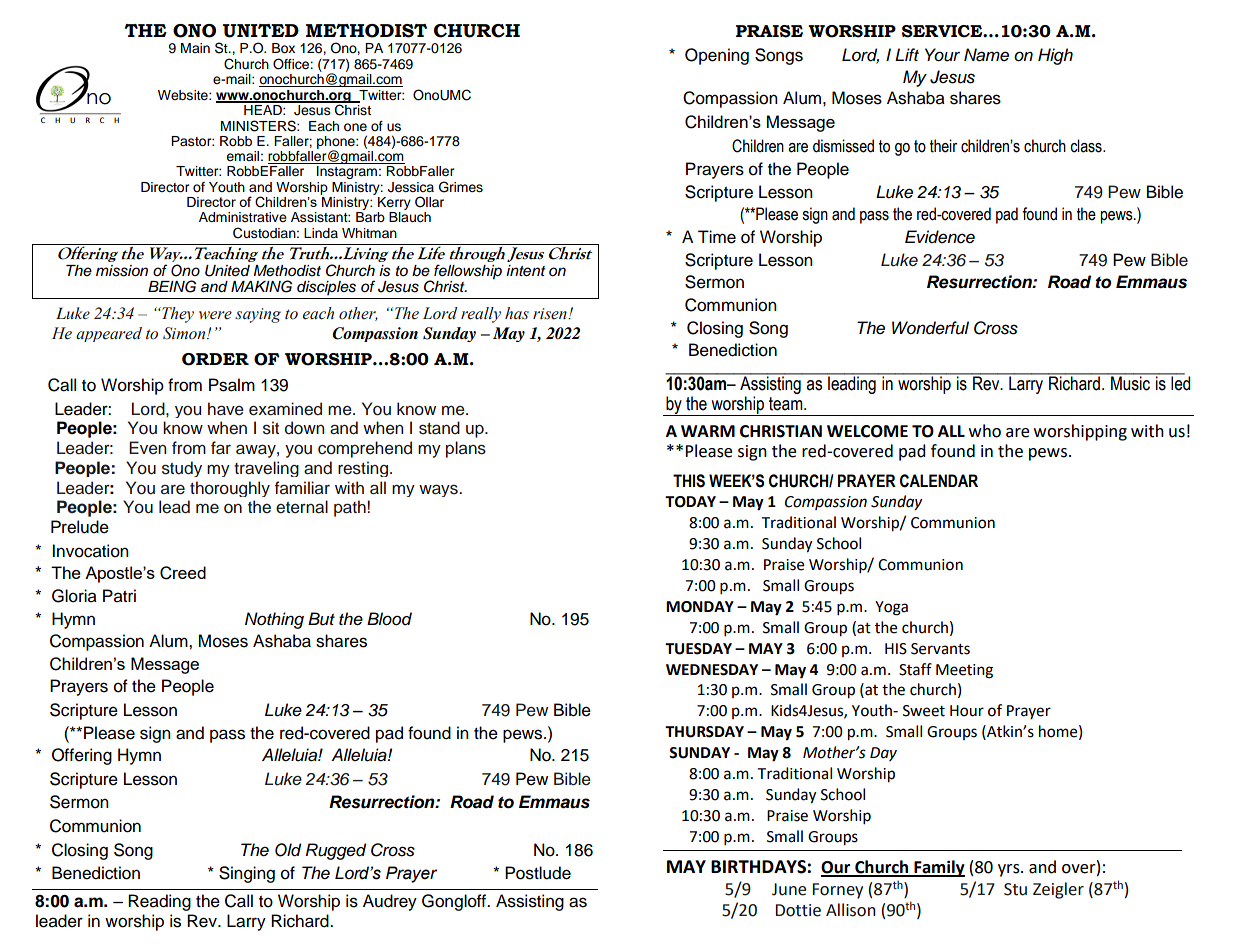  What do you see at coordinates (717, 56) in the screenshot?
I see `Opening` at bounding box center [717, 56].
